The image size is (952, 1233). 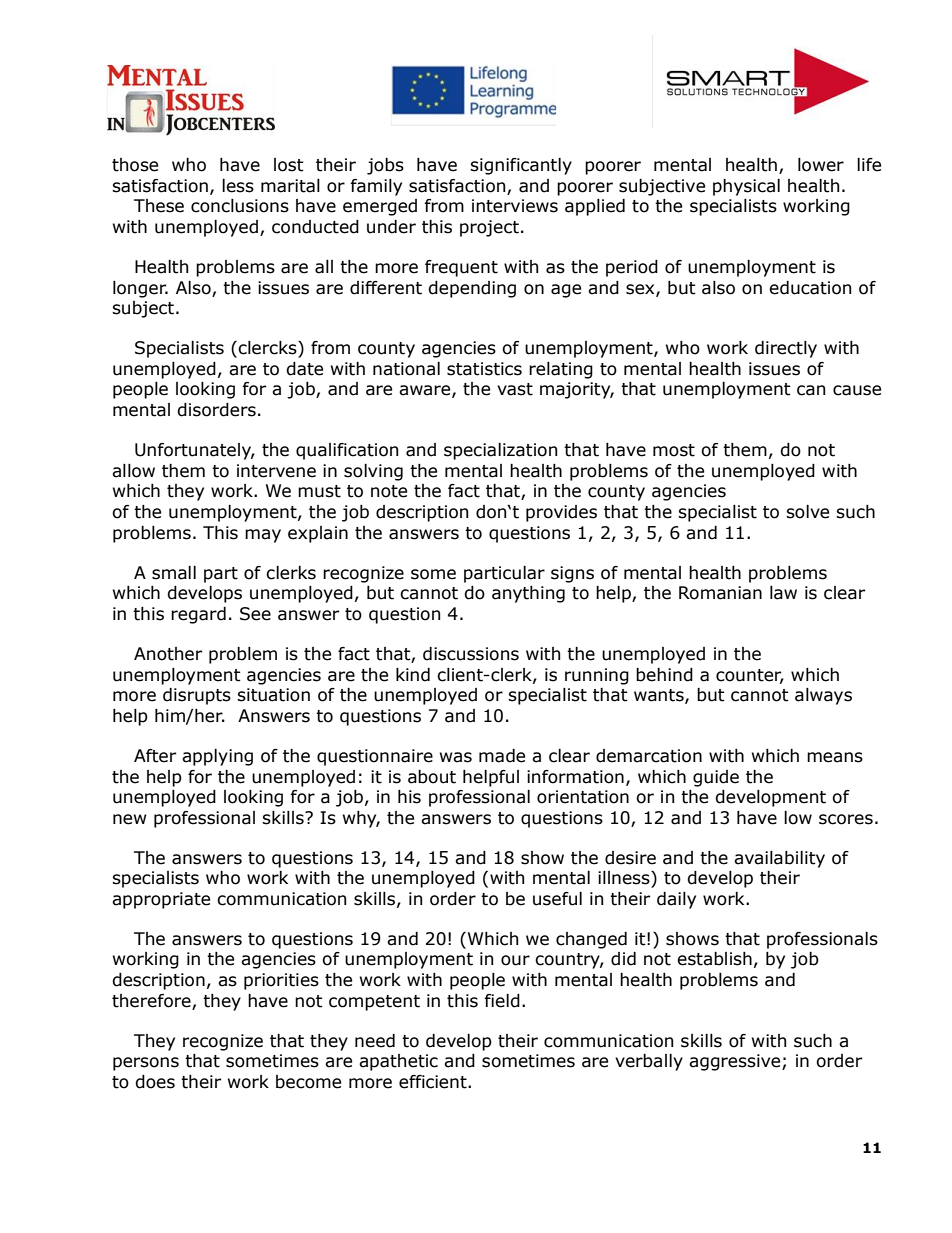 What do you see at coordinates (434, 1082) in the page?
I see `efficient` at bounding box center [434, 1082].
